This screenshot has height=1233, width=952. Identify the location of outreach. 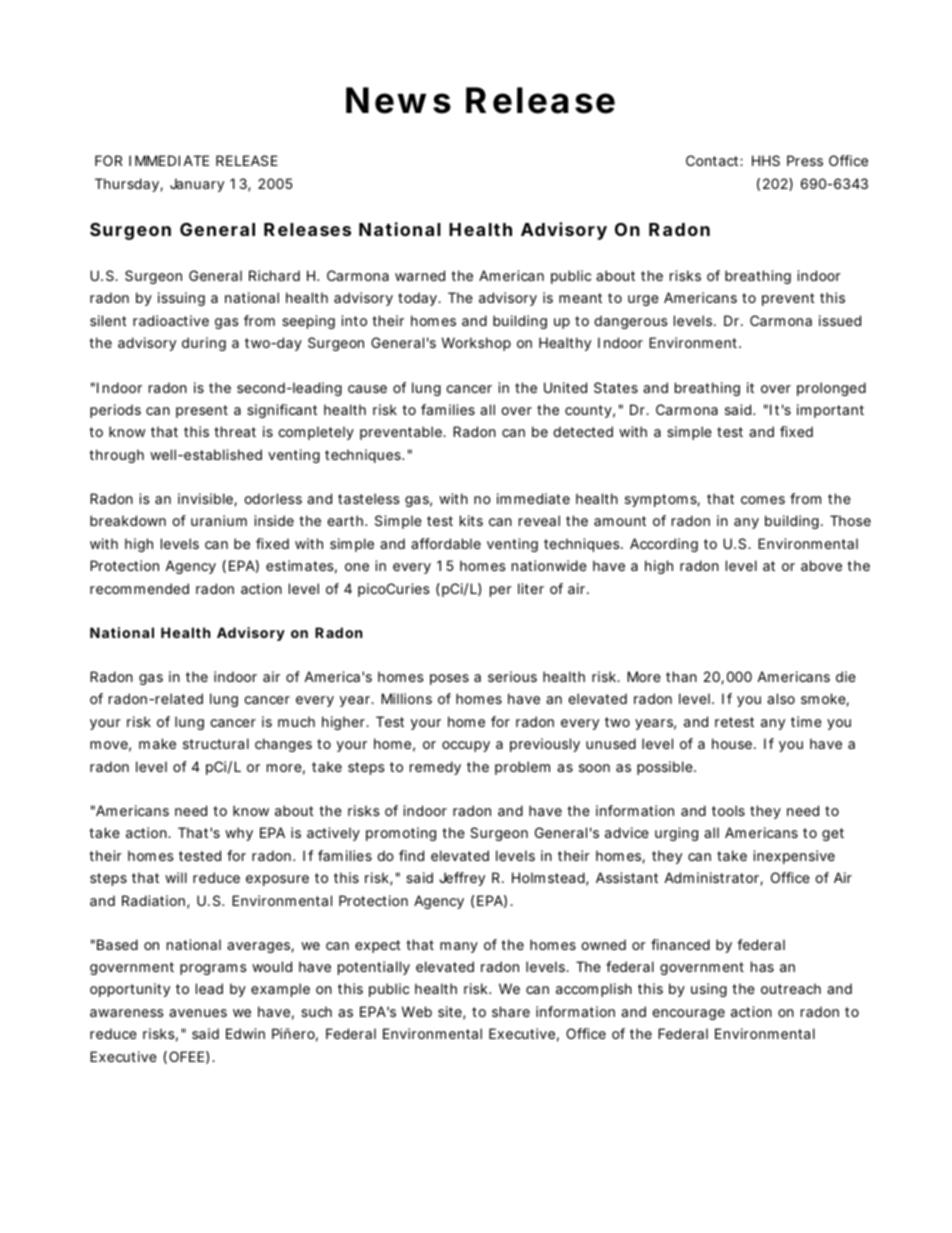
(791, 988).
